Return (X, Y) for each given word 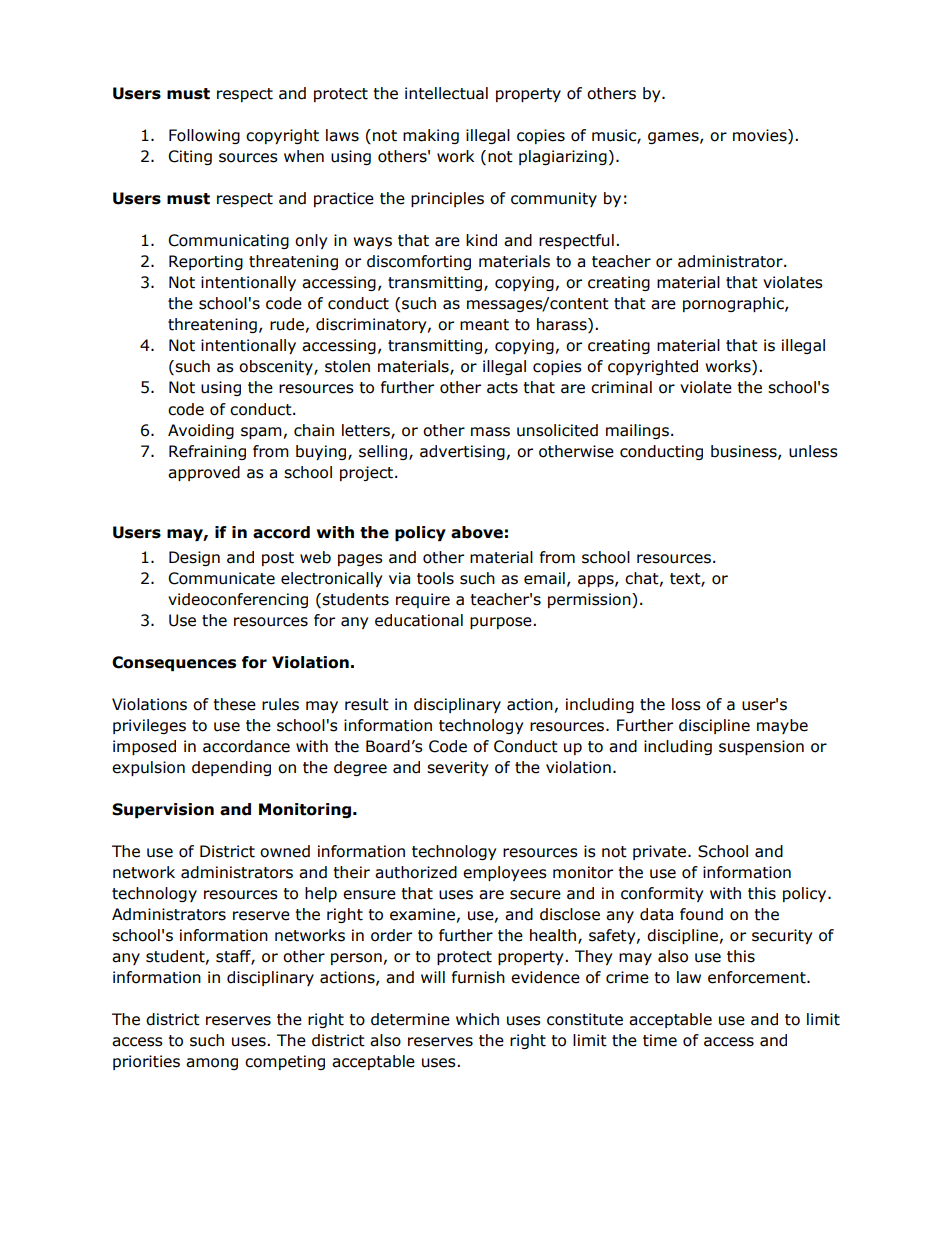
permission (590, 600)
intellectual (446, 93)
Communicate (221, 578)
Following (204, 136)
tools (435, 578)
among (212, 1064)
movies (761, 136)
